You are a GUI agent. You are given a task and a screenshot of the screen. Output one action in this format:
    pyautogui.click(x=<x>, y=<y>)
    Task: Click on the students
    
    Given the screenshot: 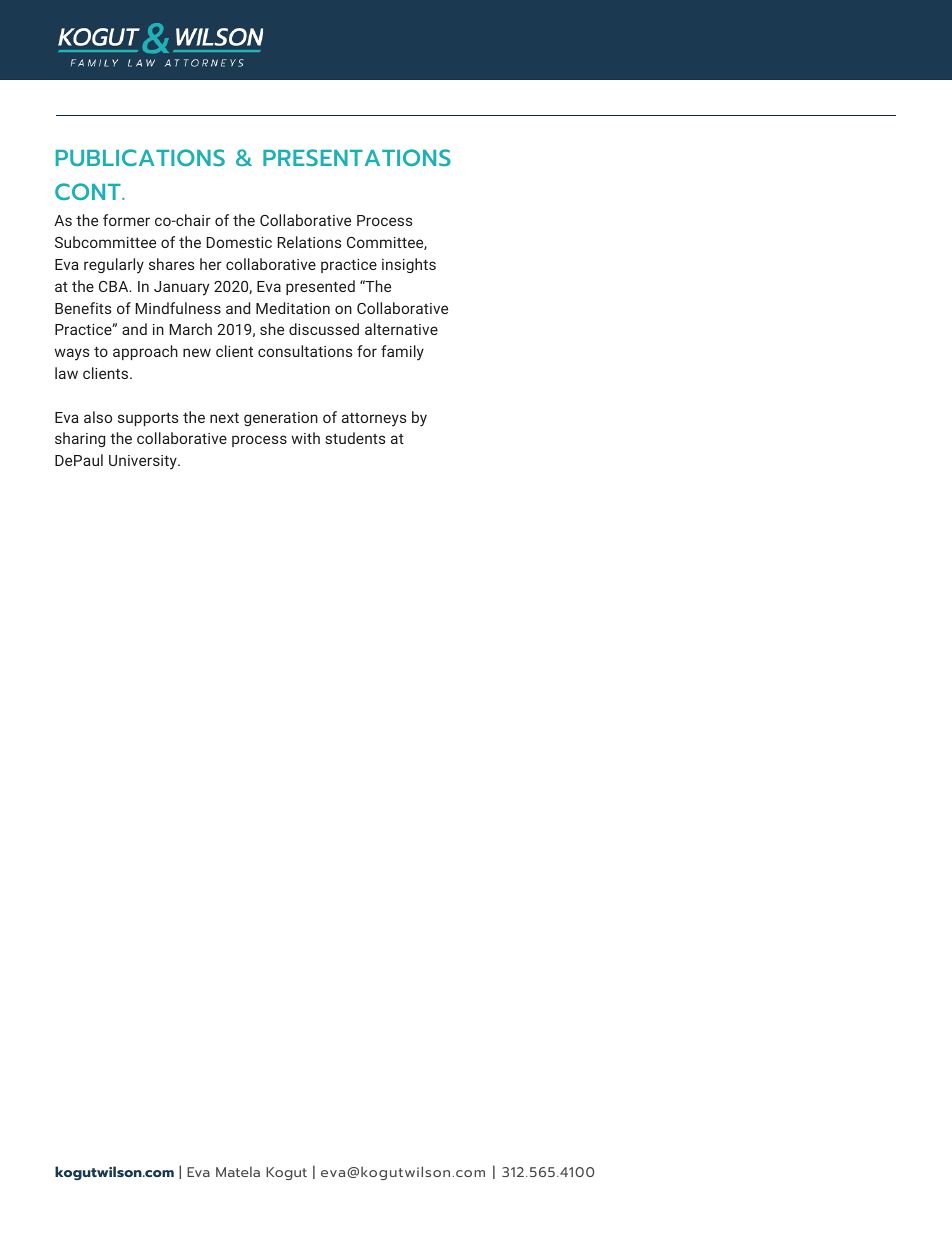 What is the action you would take?
    pyautogui.click(x=355, y=438)
